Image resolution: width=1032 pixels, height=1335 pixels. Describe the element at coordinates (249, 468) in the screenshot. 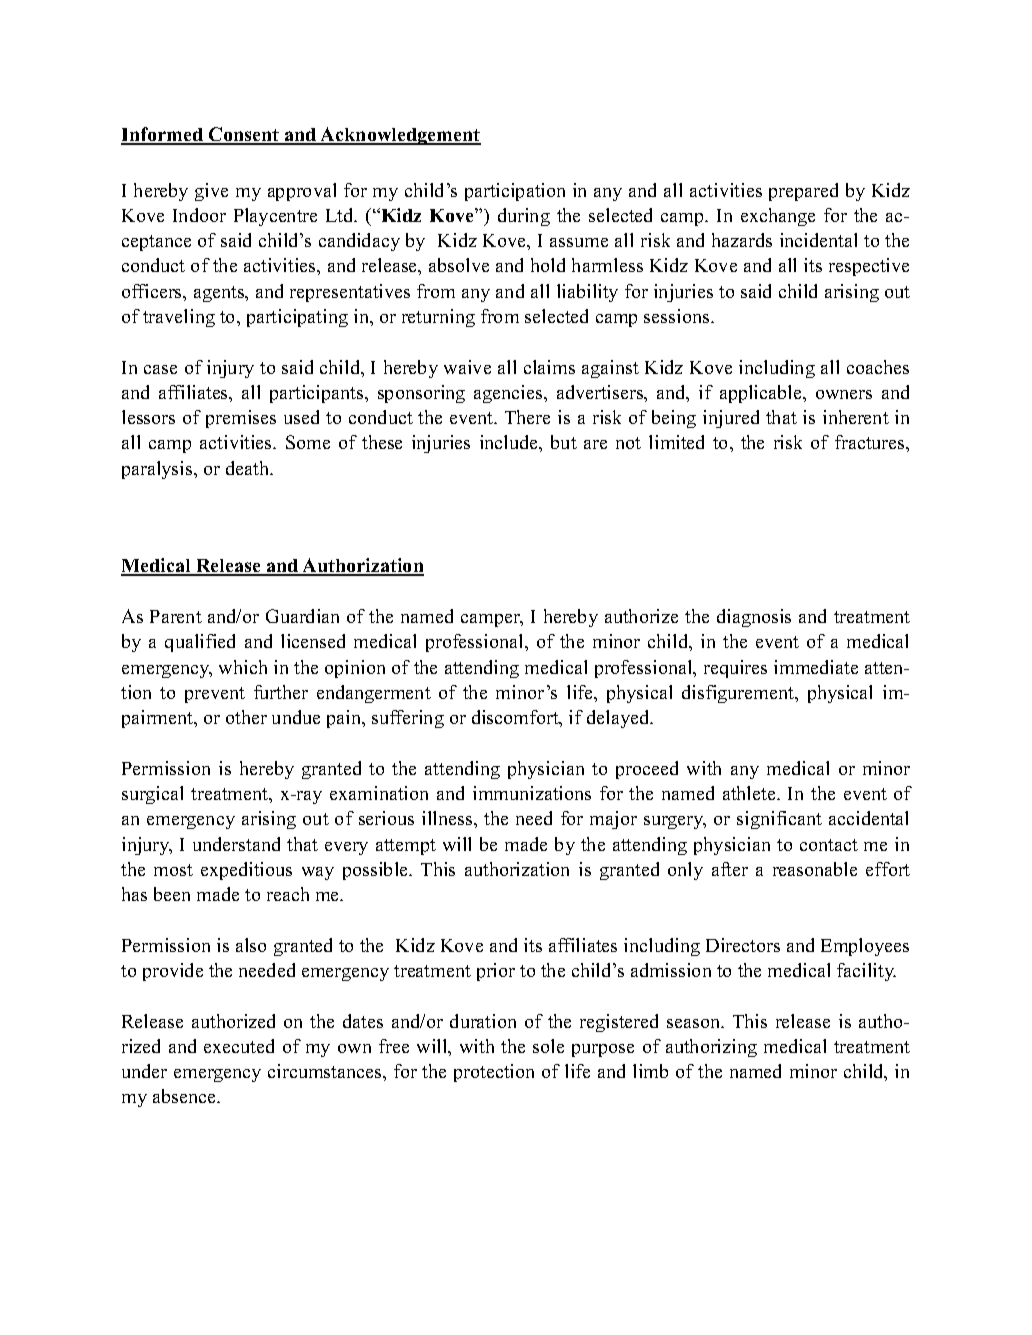

I see `death` at that location.
